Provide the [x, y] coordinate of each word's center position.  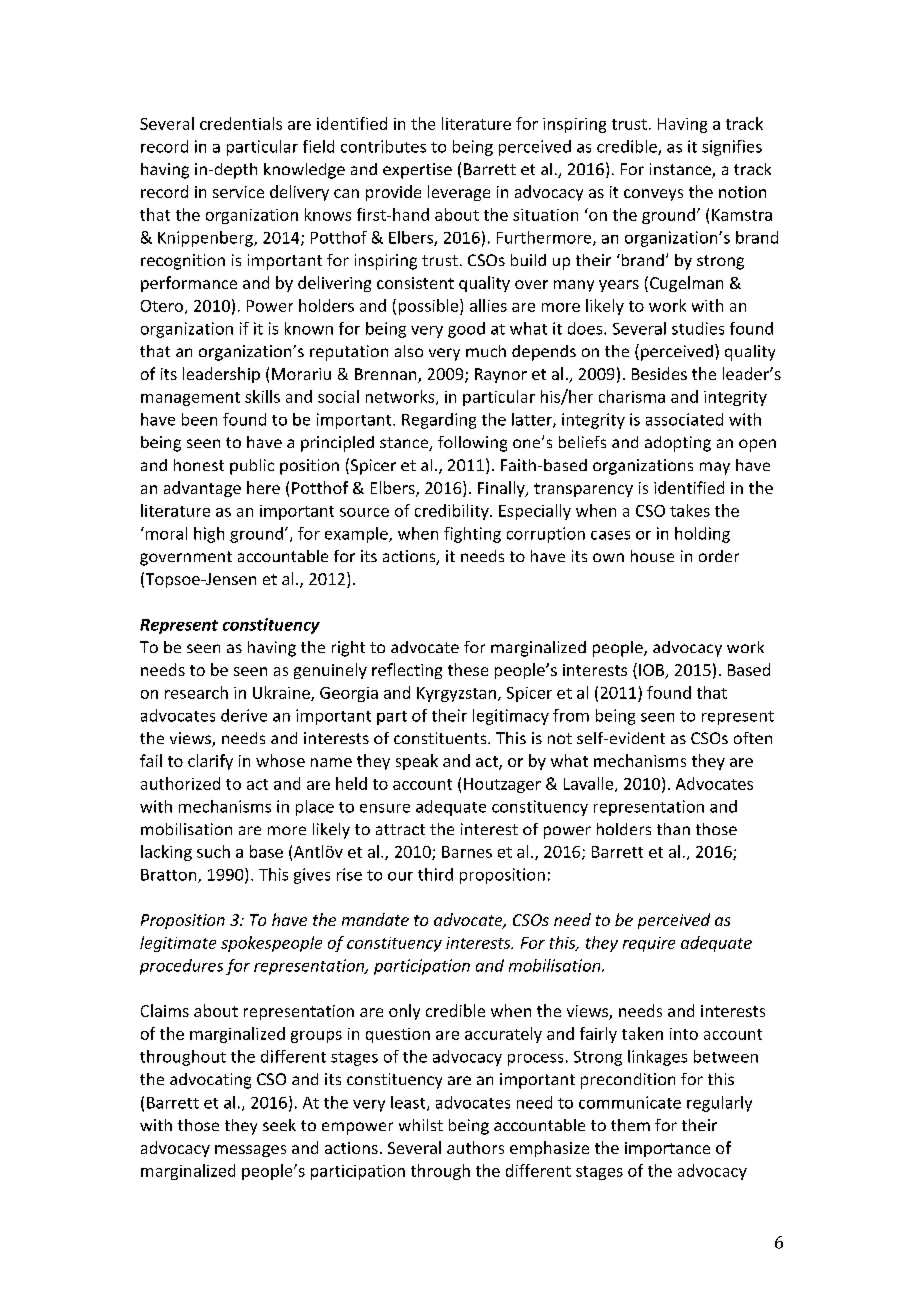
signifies [732, 148]
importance [667, 1149]
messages [250, 1151]
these [468, 669]
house [652, 556]
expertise [417, 171]
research [196, 692]
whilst [421, 1125]
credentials [241, 123]
